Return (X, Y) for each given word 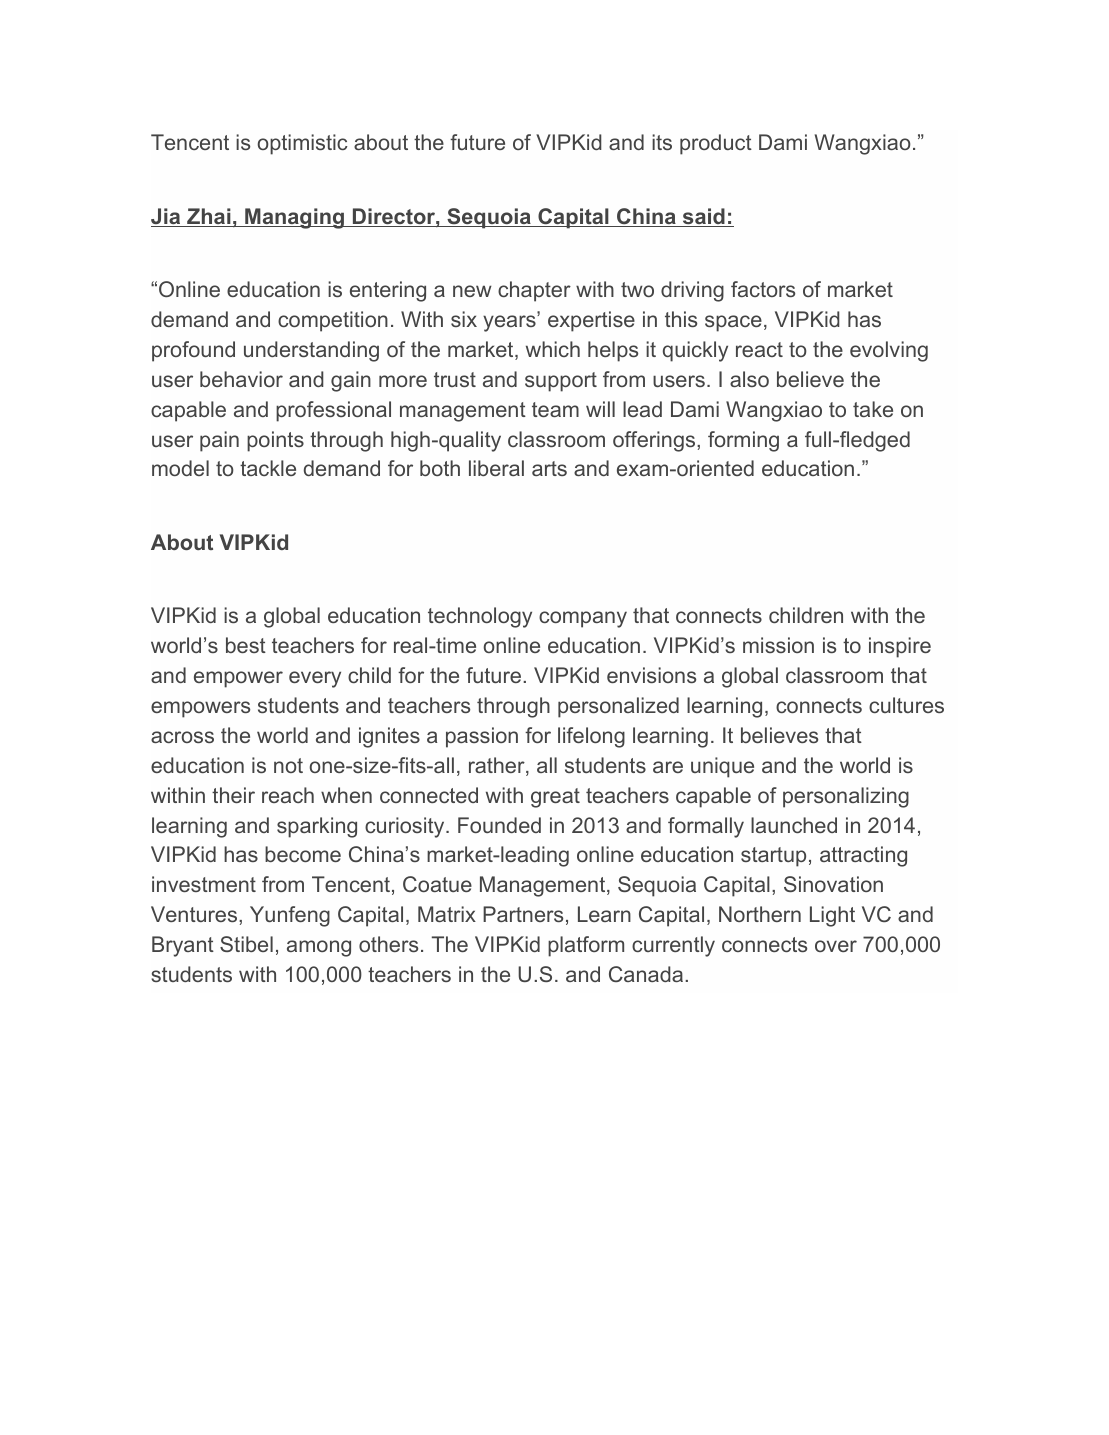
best (246, 645)
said (703, 217)
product (716, 144)
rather (498, 766)
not (288, 765)
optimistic (302, 144)
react (759, 349)
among (319, 948)
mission (778, 645)
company (583, 619)
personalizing (846, 797)
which (553, 349)
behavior (241, 379)
